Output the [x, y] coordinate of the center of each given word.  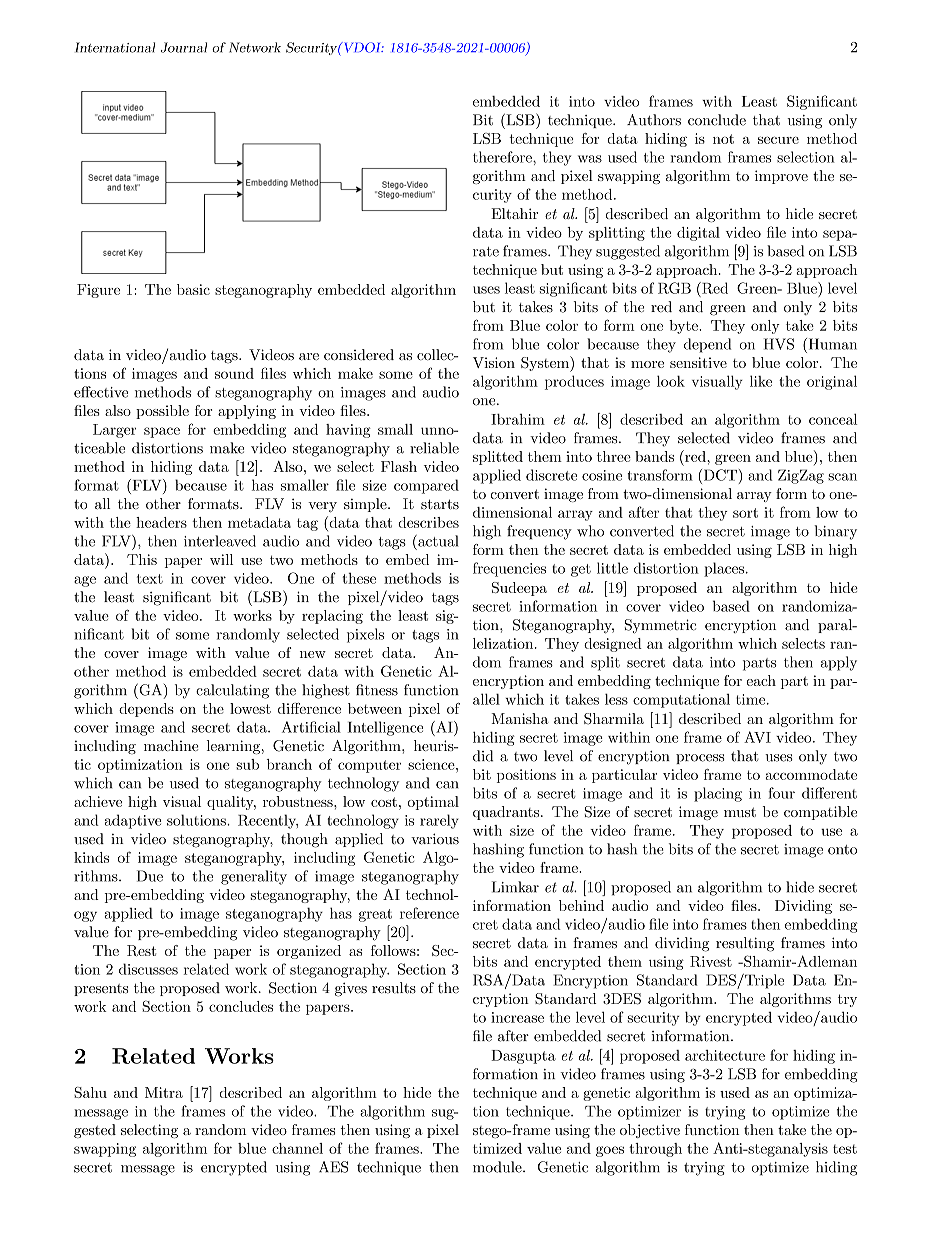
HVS [779, 344]
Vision [494, 362]
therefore [503, 157]
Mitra [164, 1092]
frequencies [509, 569]
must [740, 812]
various [435, 839]
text [150, 579]
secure [778, 140]
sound [234, 373]
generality [254, 877]
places [724, 569]
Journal [184, 47]
